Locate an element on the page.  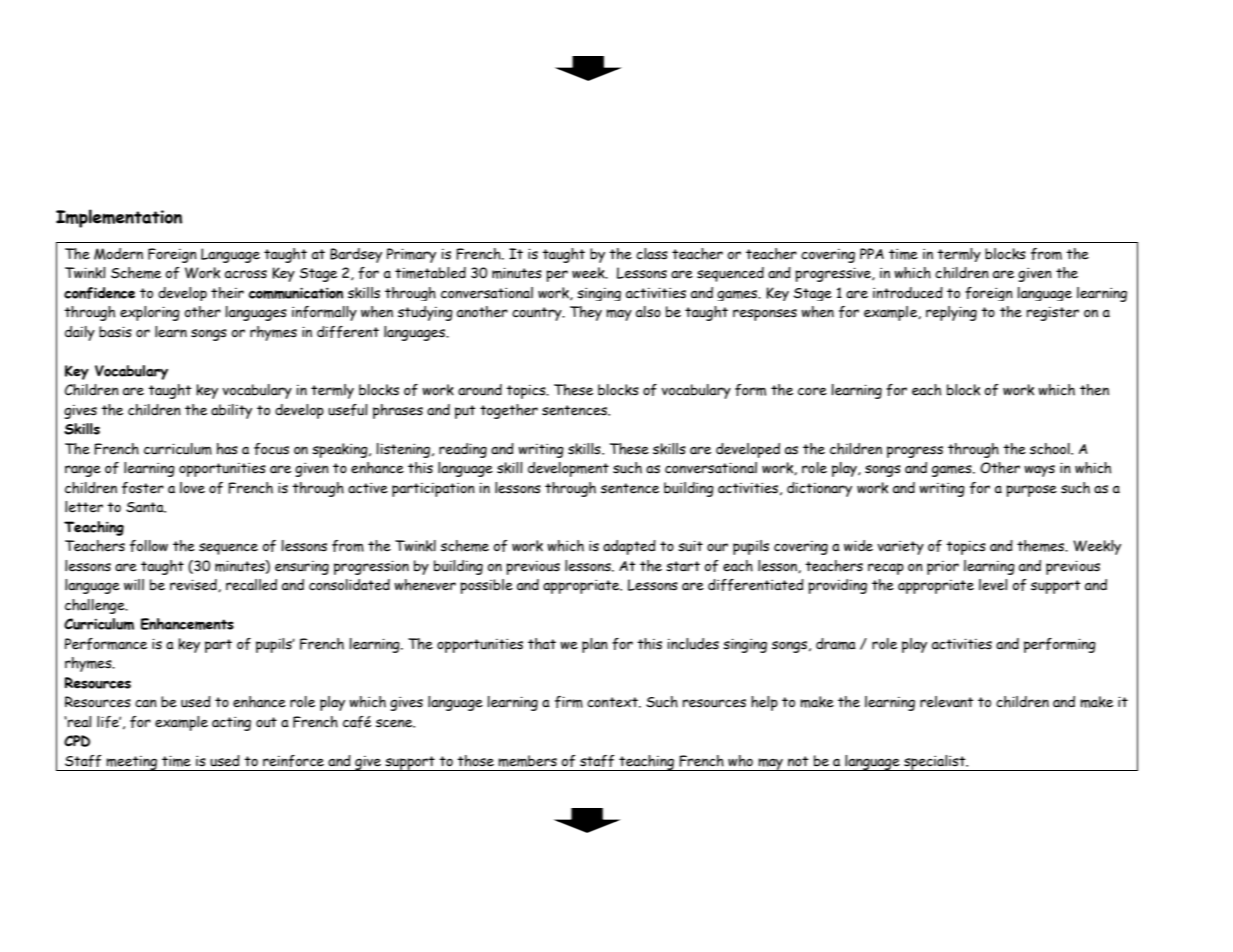
Implementation is located at coordinates (119, 218).
